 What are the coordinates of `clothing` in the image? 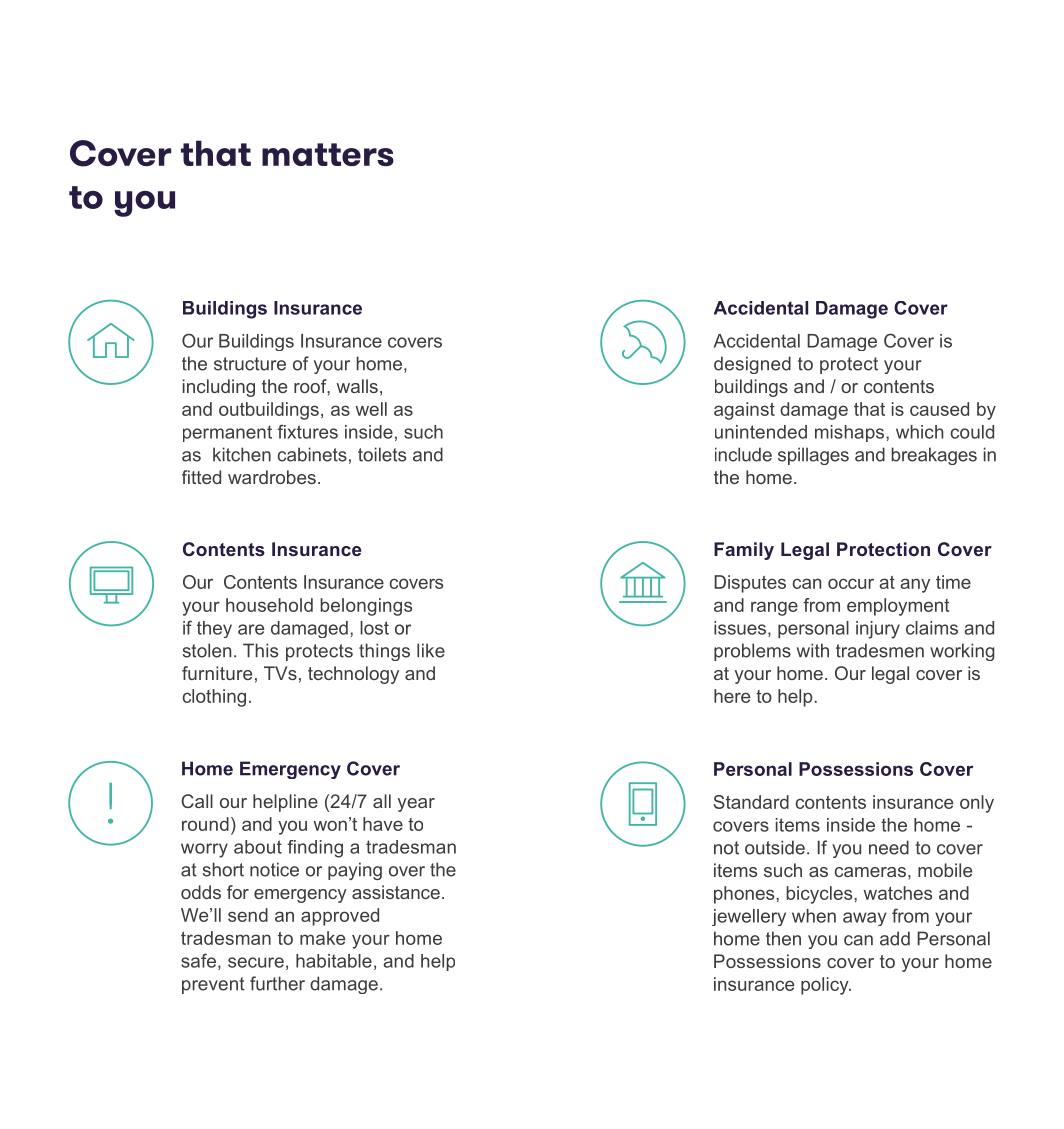 It's located at (214, 698).
